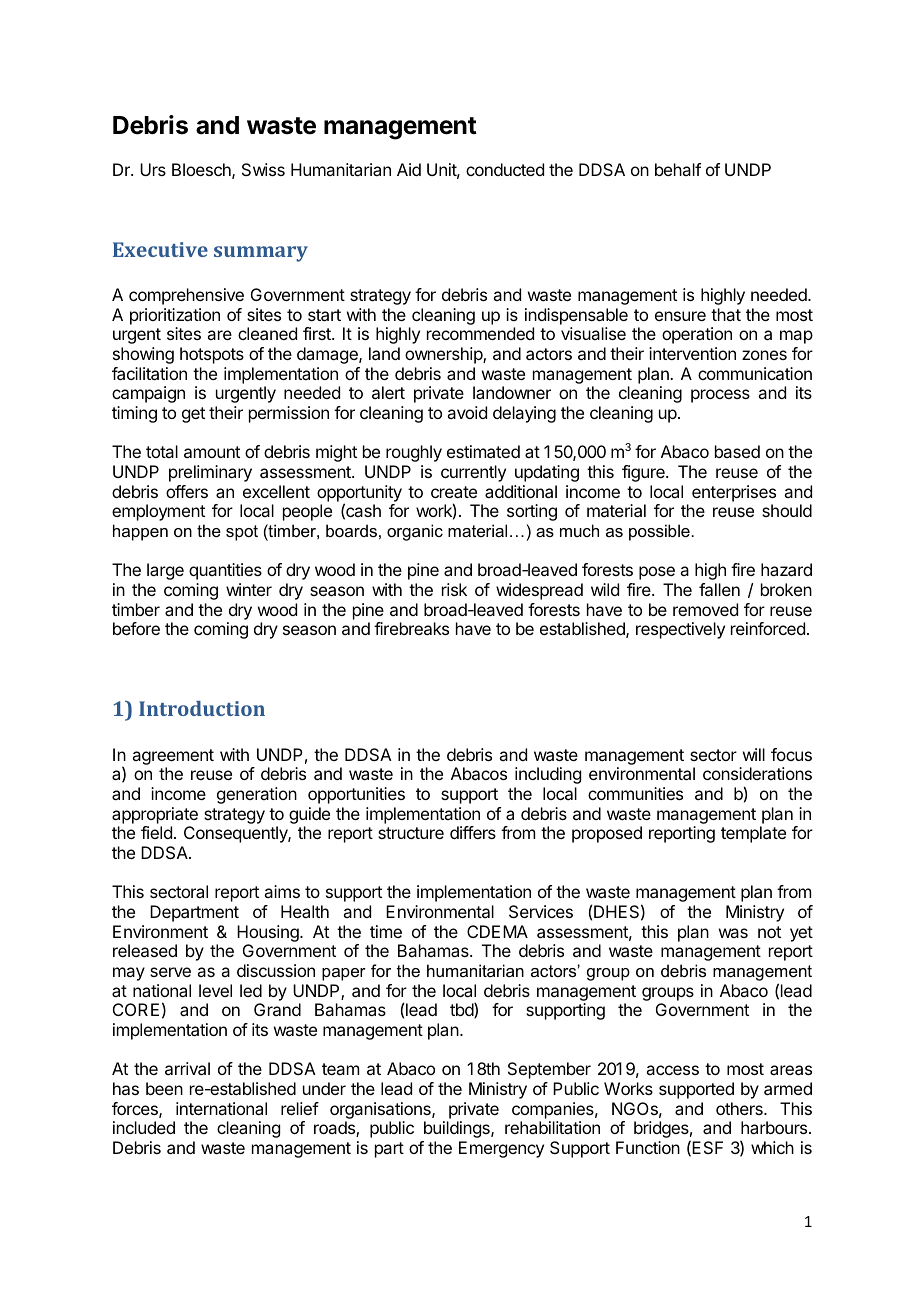 This image has width=924, height=1308. What do you see at coordinates (282, 891) in the image?
I see `aims` at bounding box center [282, 891].
